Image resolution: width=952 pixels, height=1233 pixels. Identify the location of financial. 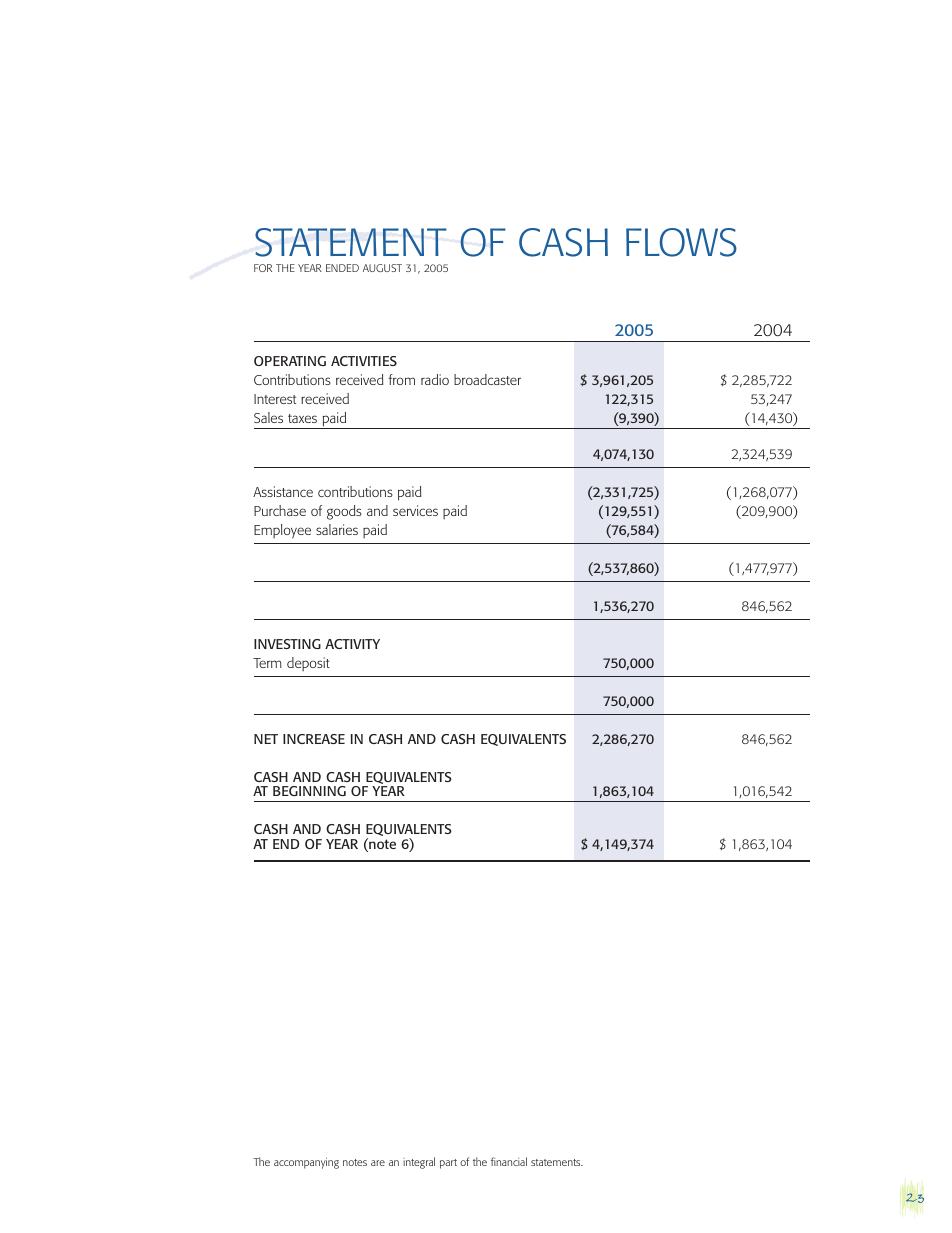
(509, 1161).
